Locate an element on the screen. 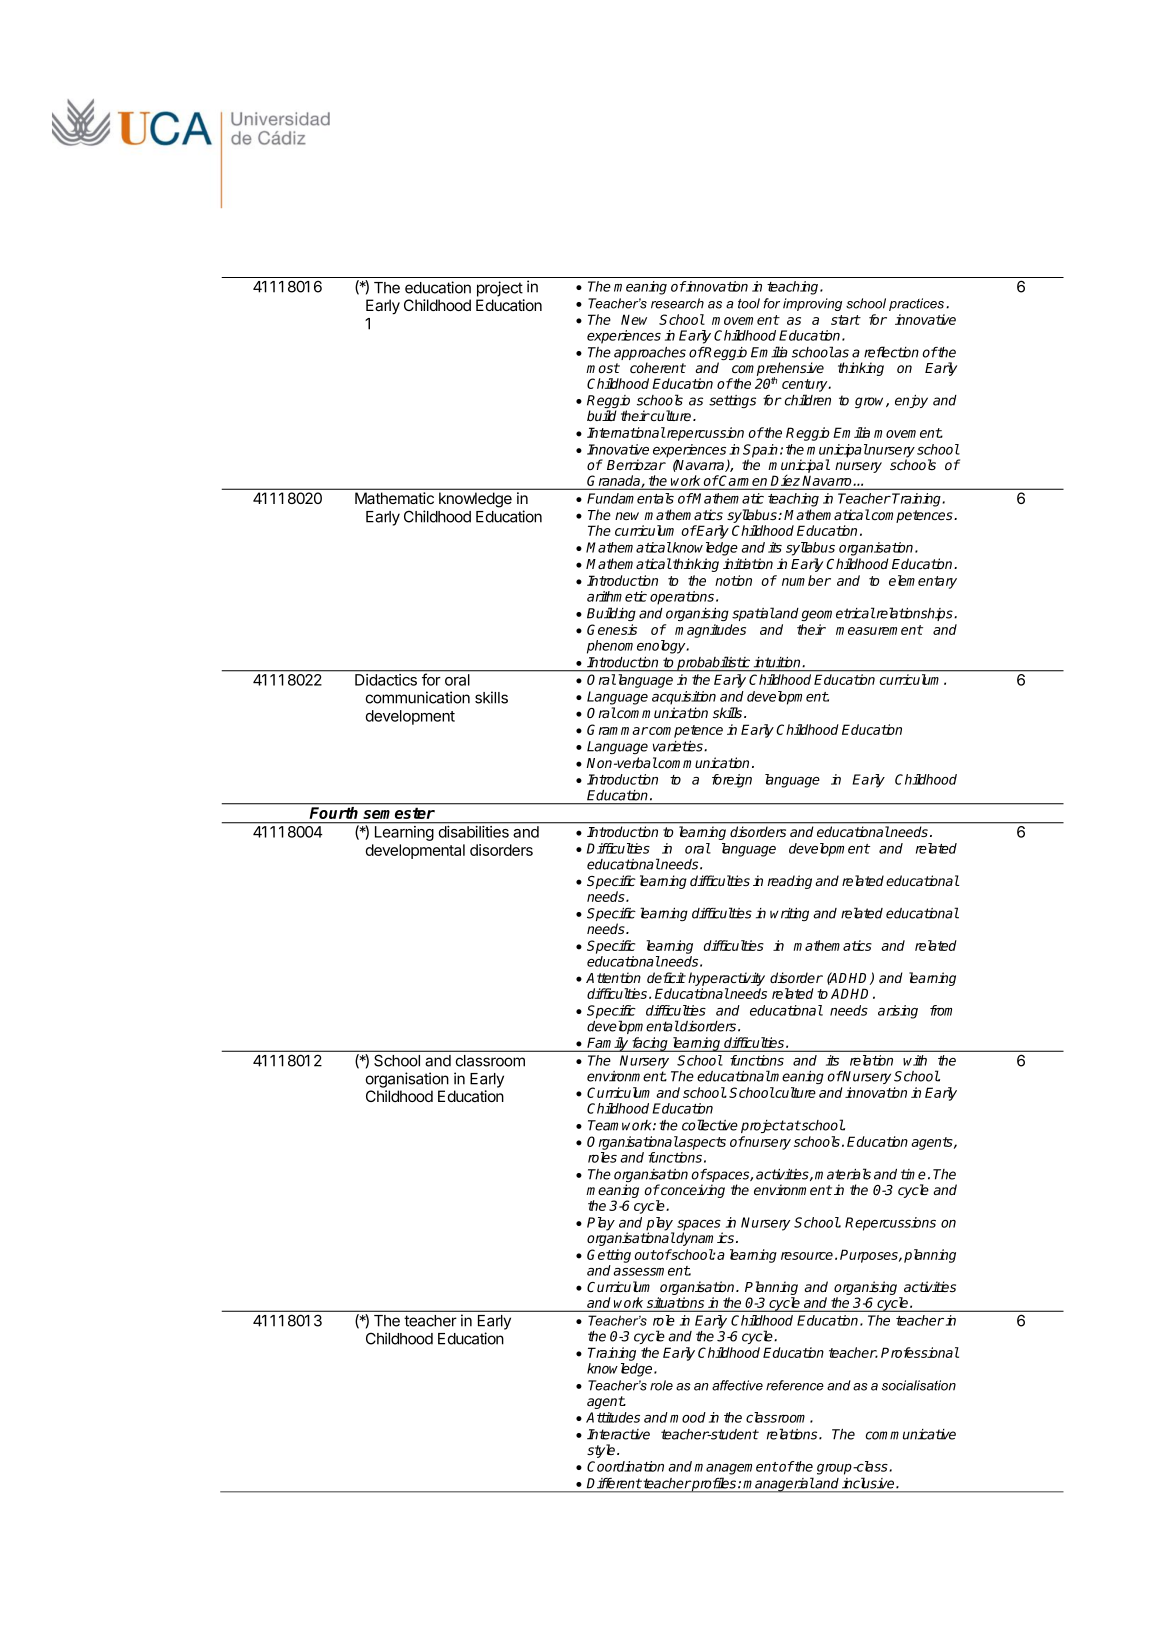  magnitudes is located at coordinates (710, 631).
